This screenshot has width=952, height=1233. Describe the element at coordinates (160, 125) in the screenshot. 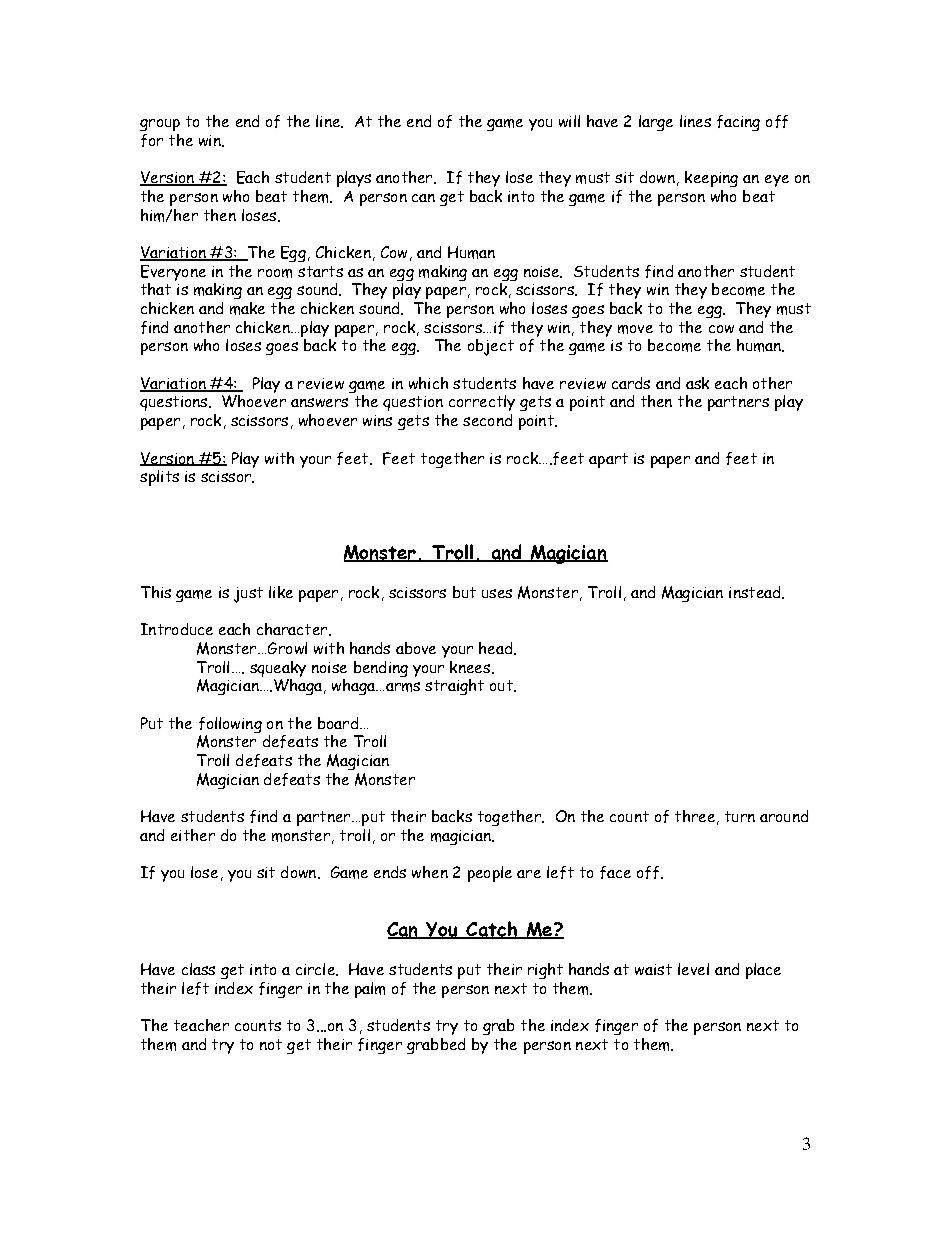

I see `group` at that location.
